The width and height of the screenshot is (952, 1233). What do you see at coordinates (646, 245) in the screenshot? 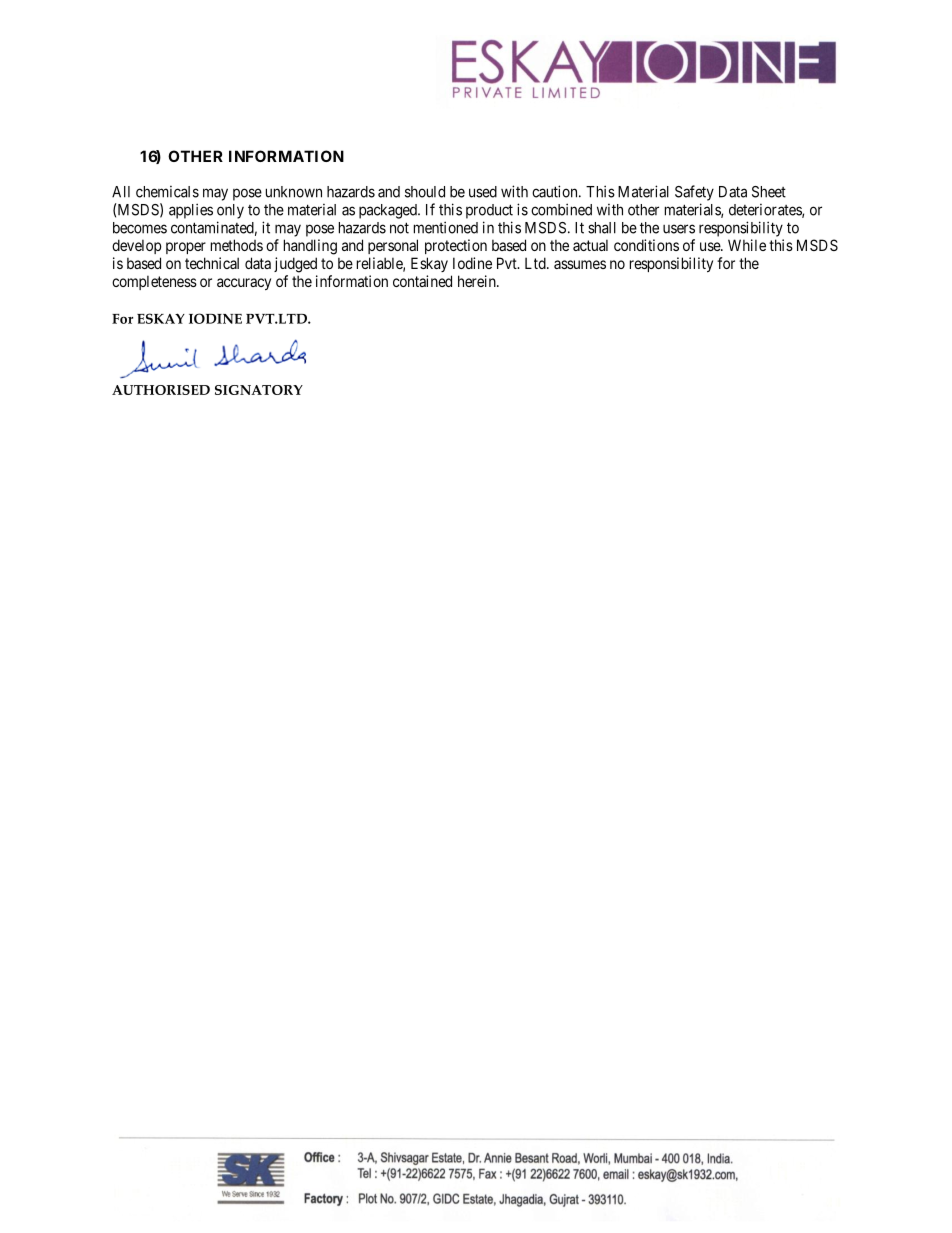
I see `conditions` at bounding box center [646, 245].
